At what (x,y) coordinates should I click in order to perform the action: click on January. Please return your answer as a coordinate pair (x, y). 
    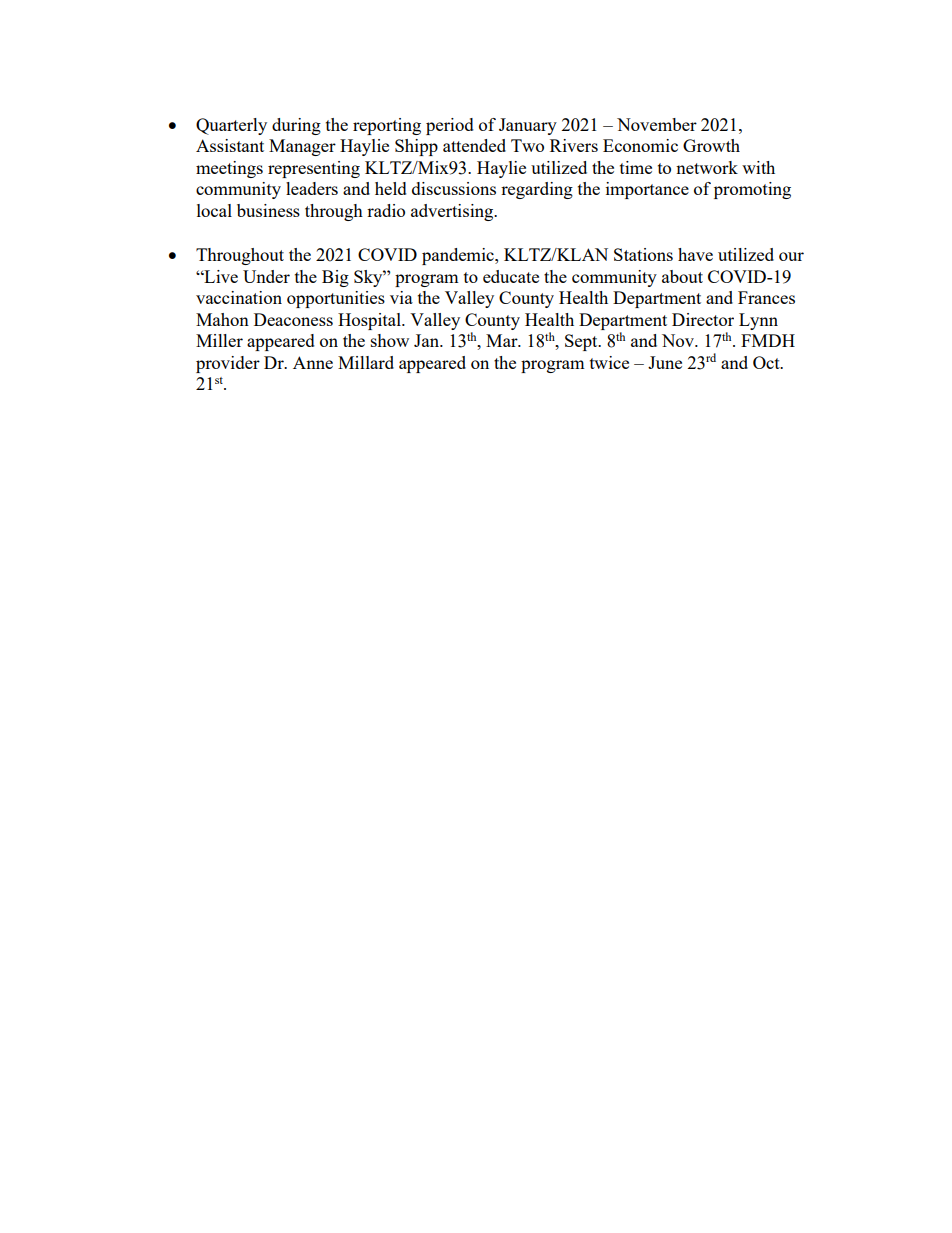
    Looking at the image, I should click on (528, 126).
